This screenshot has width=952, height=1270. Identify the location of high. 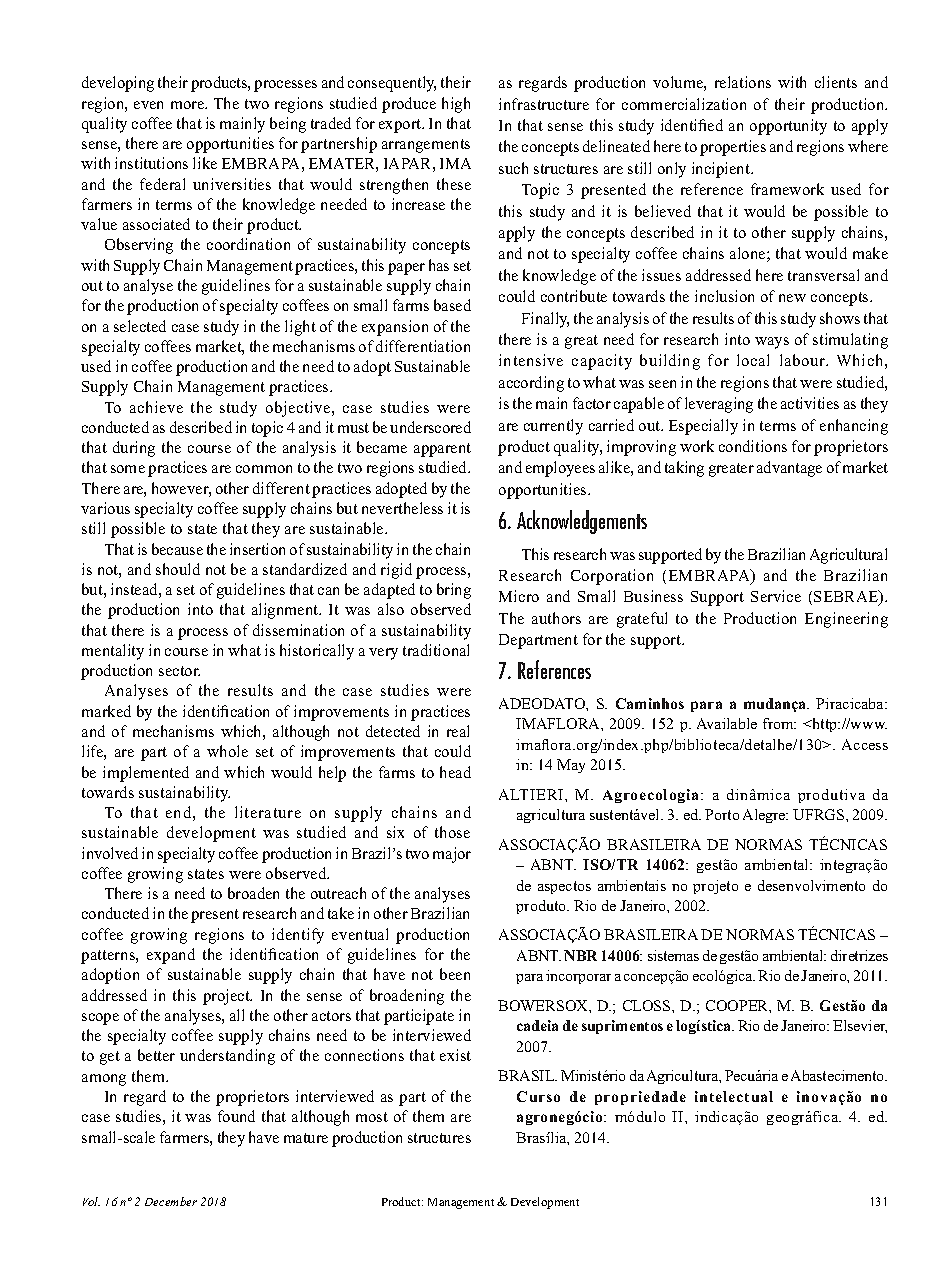
(456, 105).
